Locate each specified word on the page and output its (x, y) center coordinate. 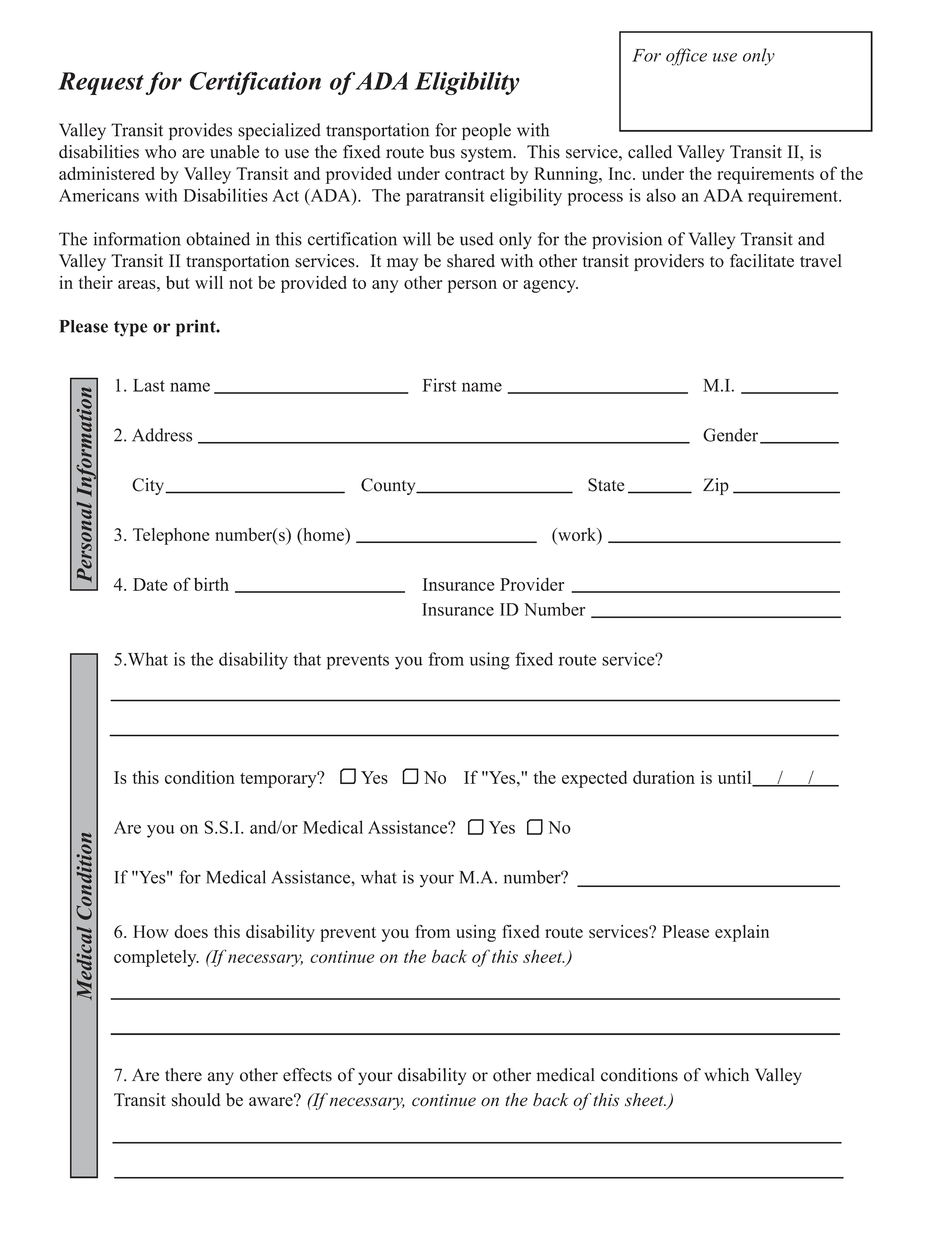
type (130, 329)
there (183, 1075)
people (486, 131)
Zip (716, 486)
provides (200, 131)
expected (594, 779)
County (389, 486)
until (736, 778)
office (686, 57)
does (191, 931)
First (439, 385)
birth (211, 584)
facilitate (762, 261)
